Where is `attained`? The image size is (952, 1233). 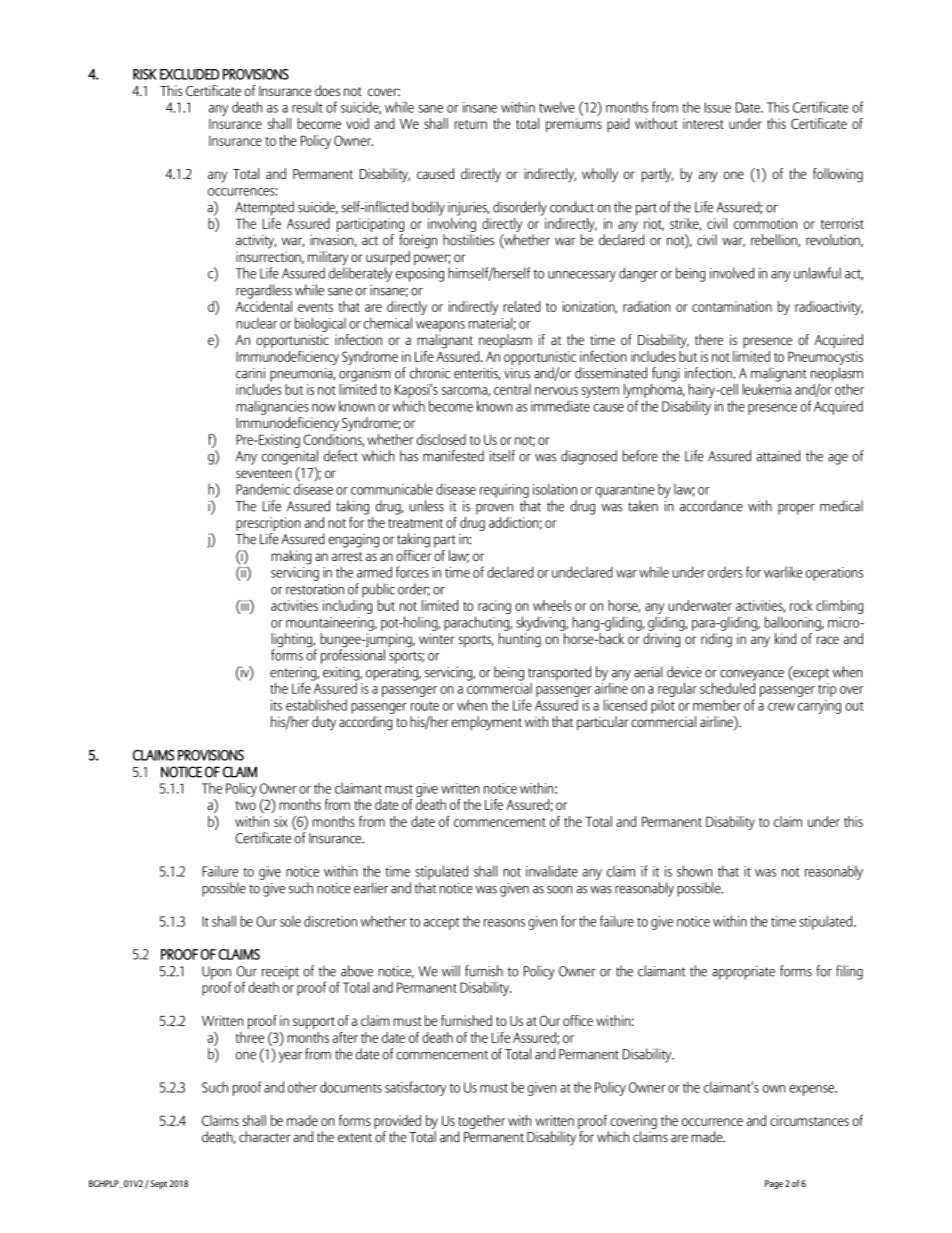
attained is located at coordinates (778, 456).
